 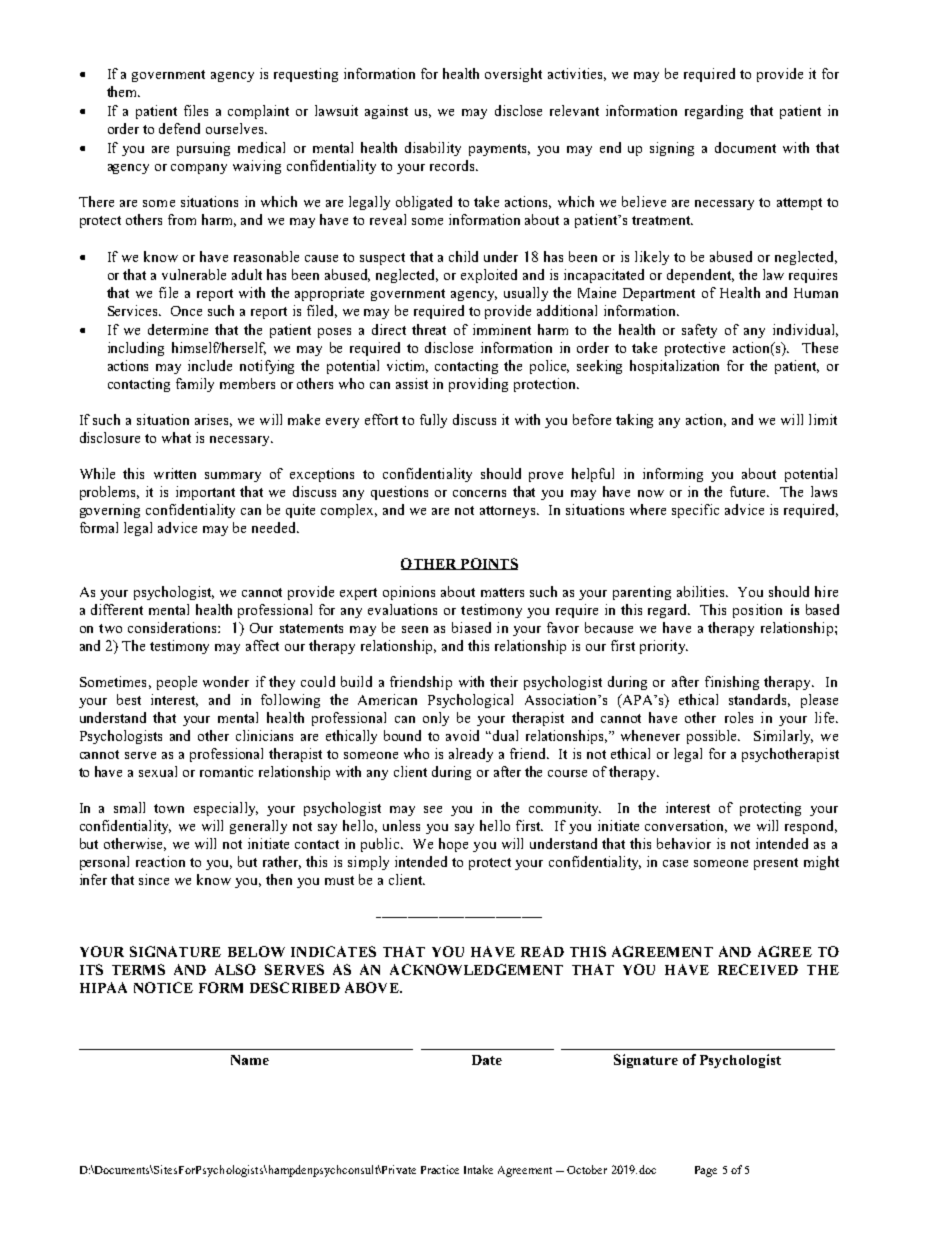 What do you see at coordinates (672, 149) in the image?
I see `signing` at bounding box center [672, 149].
